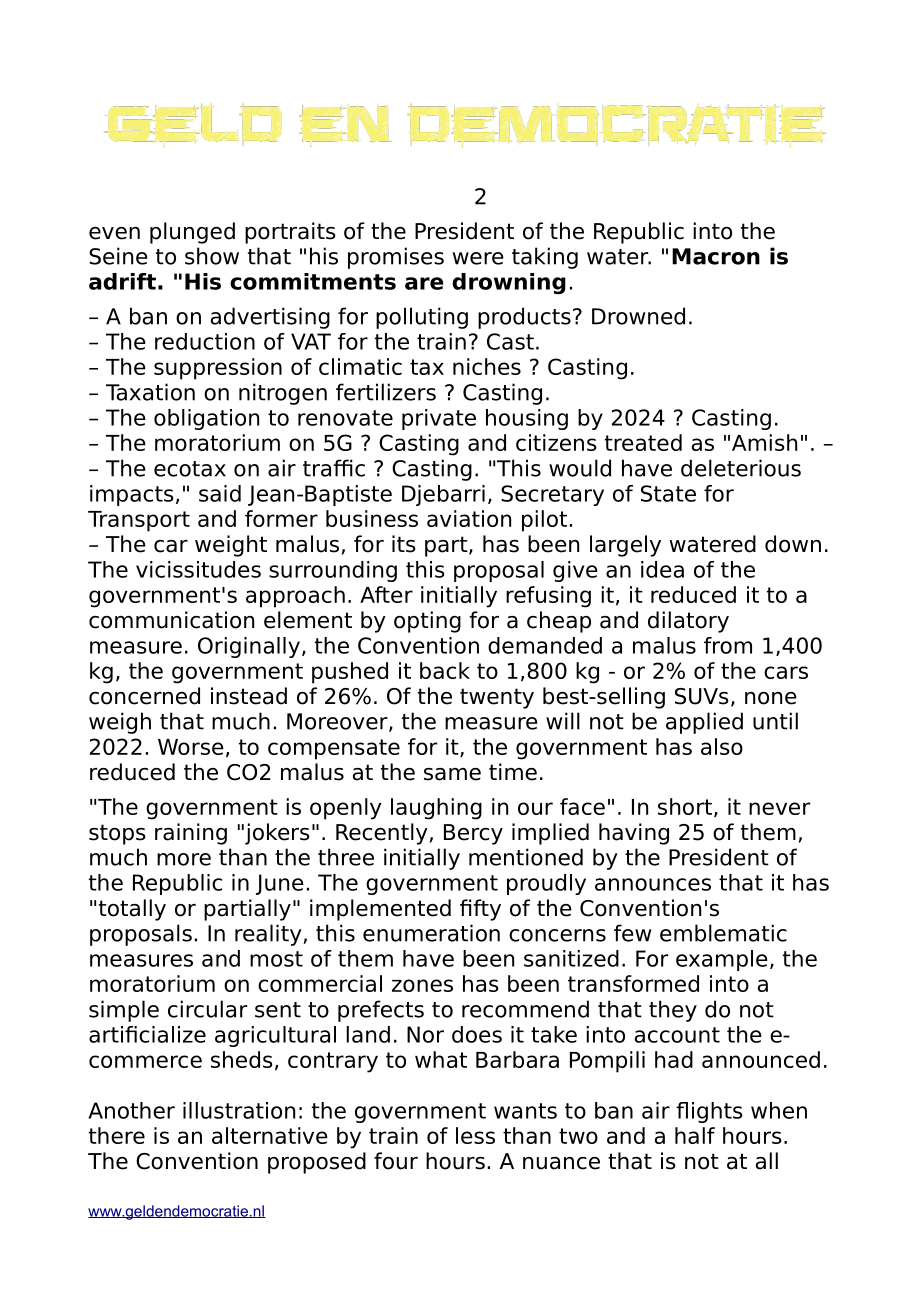  What do you see at coordinates (475, 1135) in the screenshot?
I see `less` at bounding box center [475, 1135].
